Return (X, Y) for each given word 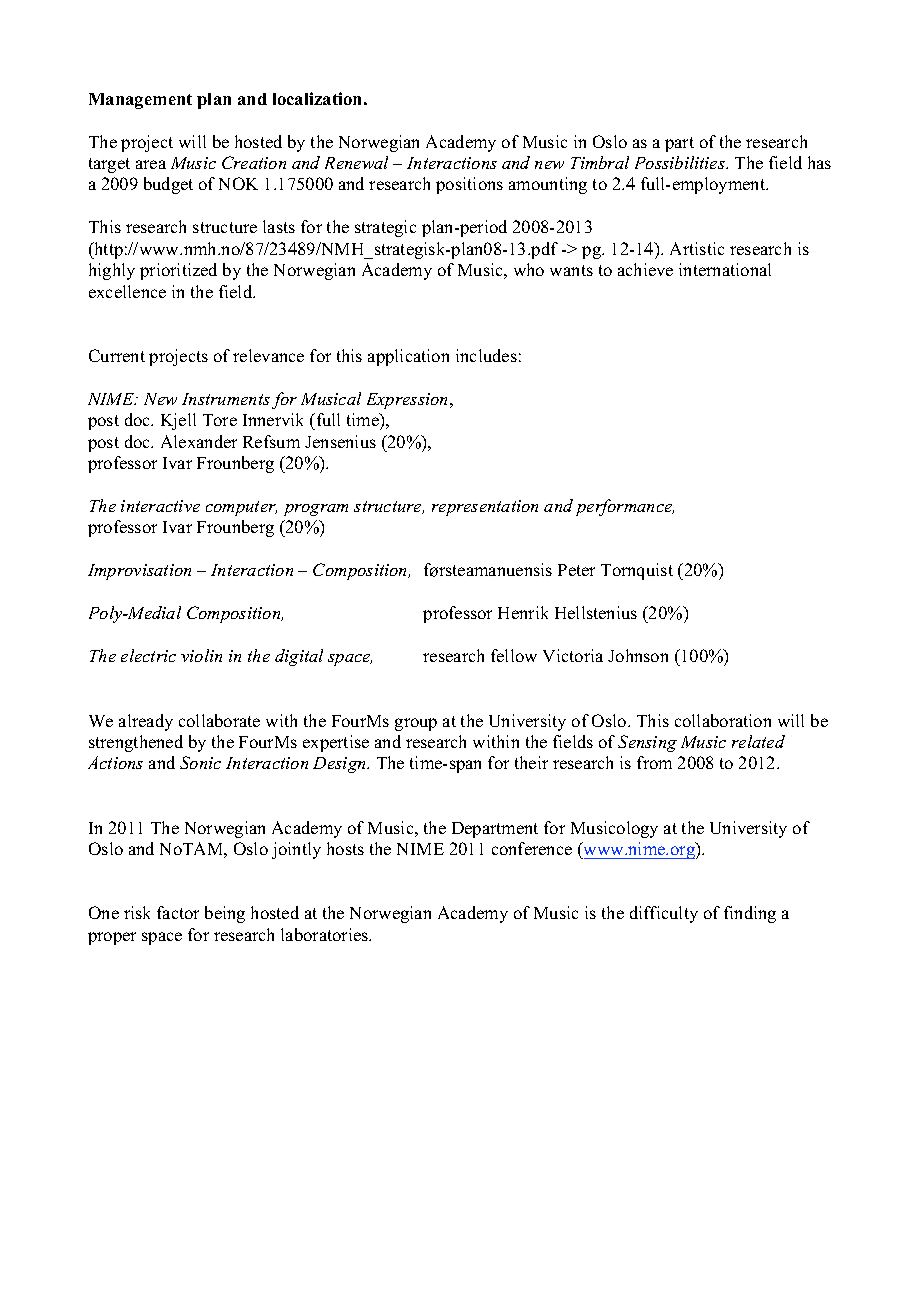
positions (469, 185)
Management (140, 101)
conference (532, 848)
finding (750, 914)
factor (178, 912)
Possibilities (681, 162)
